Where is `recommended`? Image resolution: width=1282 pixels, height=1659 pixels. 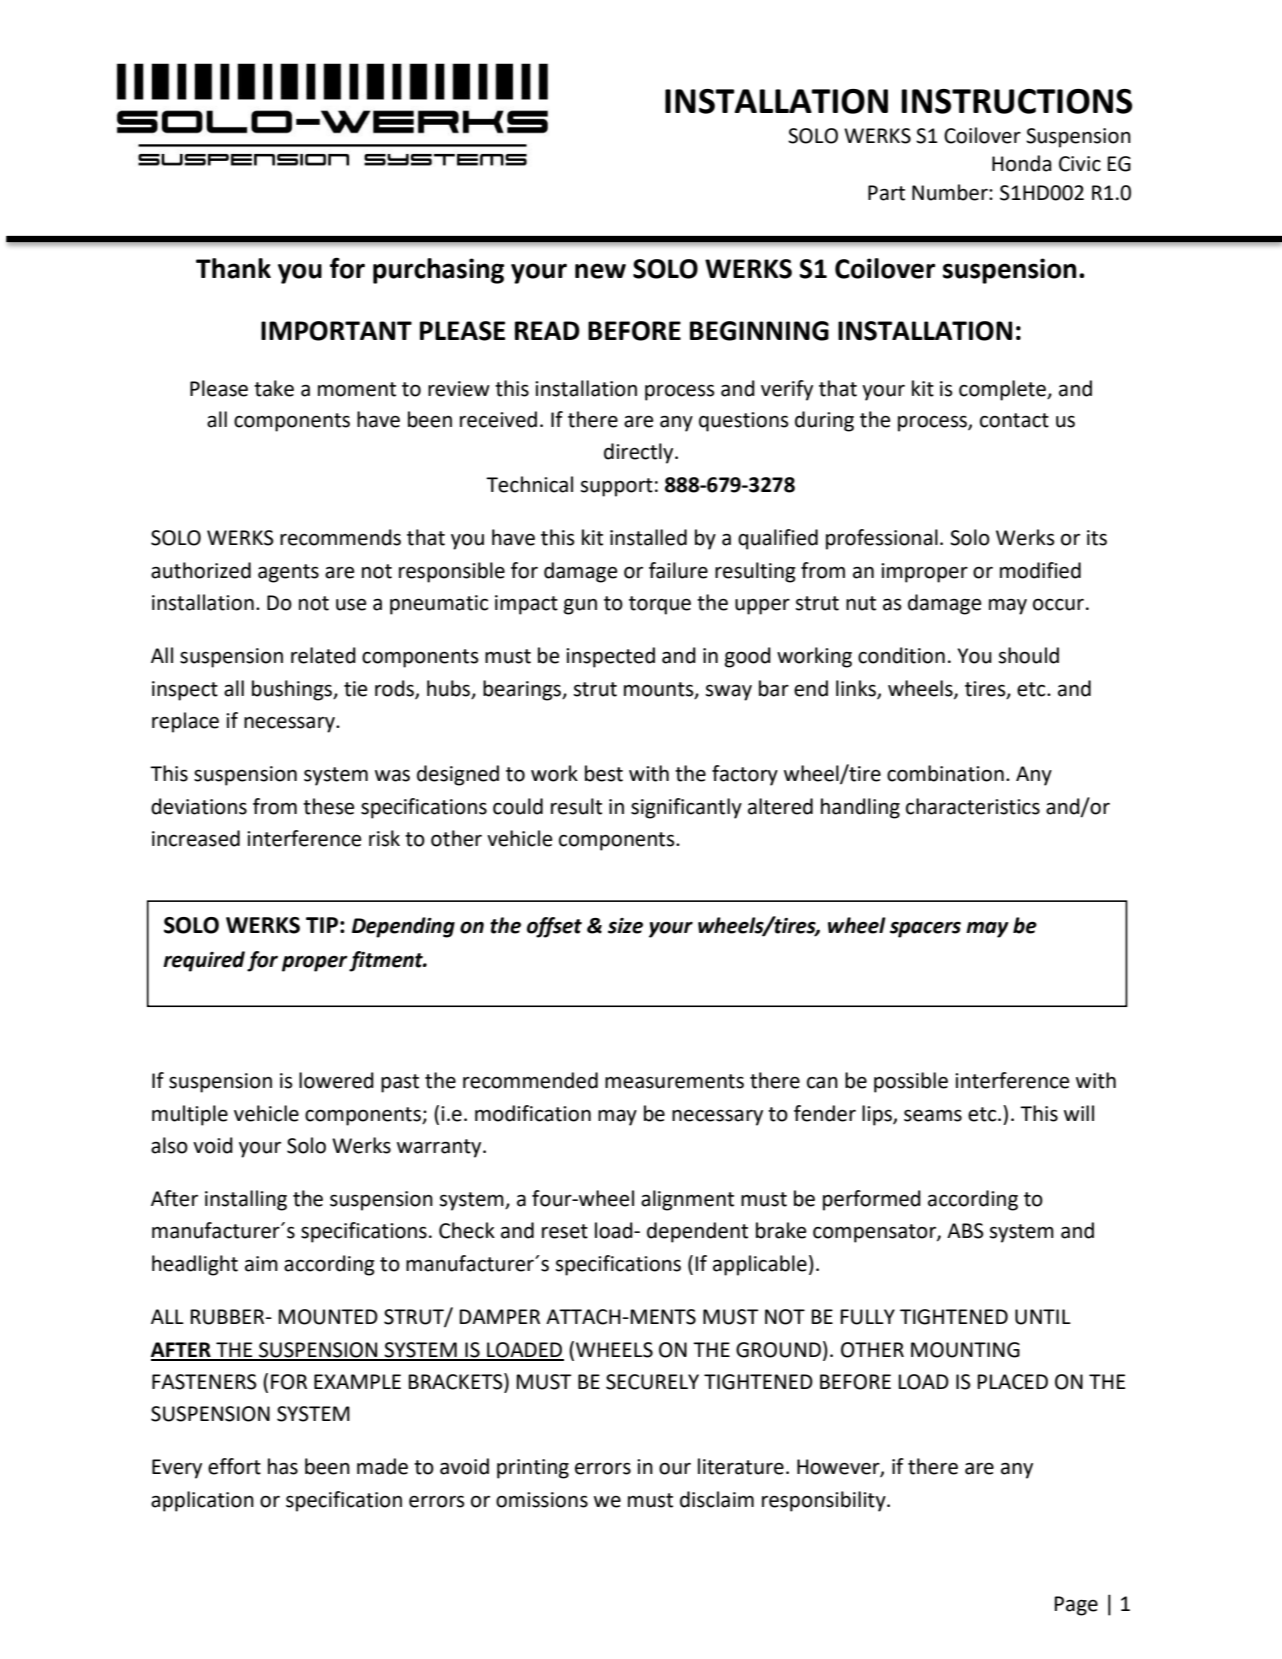 recommended is located at coordinates (530, 1080).
